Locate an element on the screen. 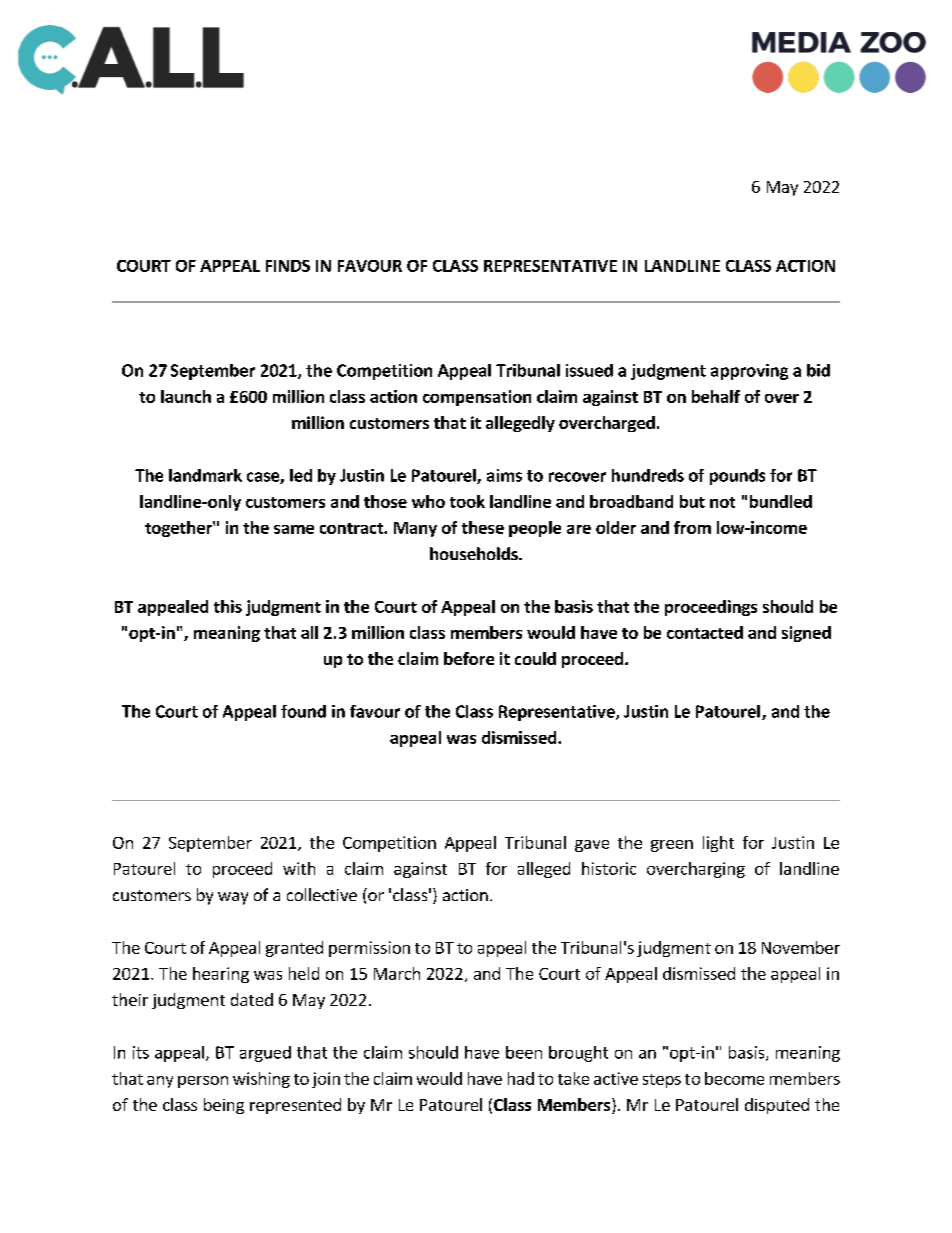 The height and width of the screenshot is (1233, 952). approving is located at coordinates (749, 372).
